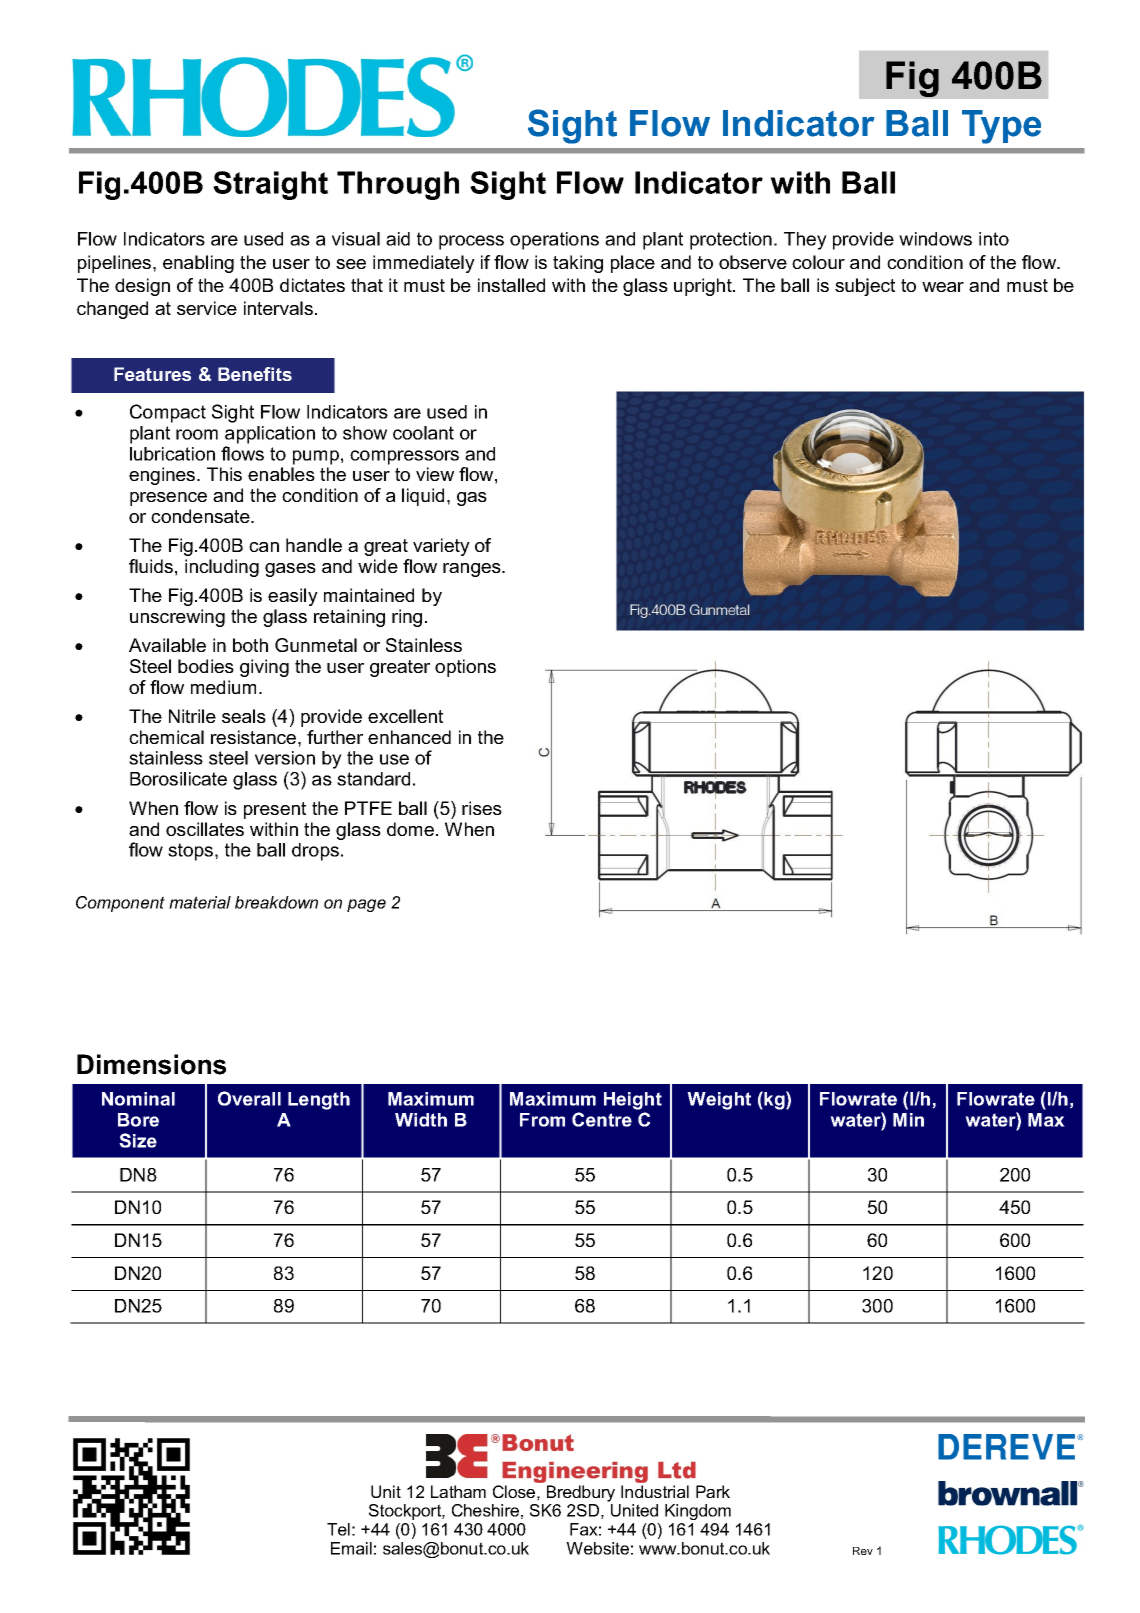 The image size is (1140, 1613). What do you see at coordinates (655, 1491) in the screenshot?
I see `Industrial` at bounding box center [655, 1491].
